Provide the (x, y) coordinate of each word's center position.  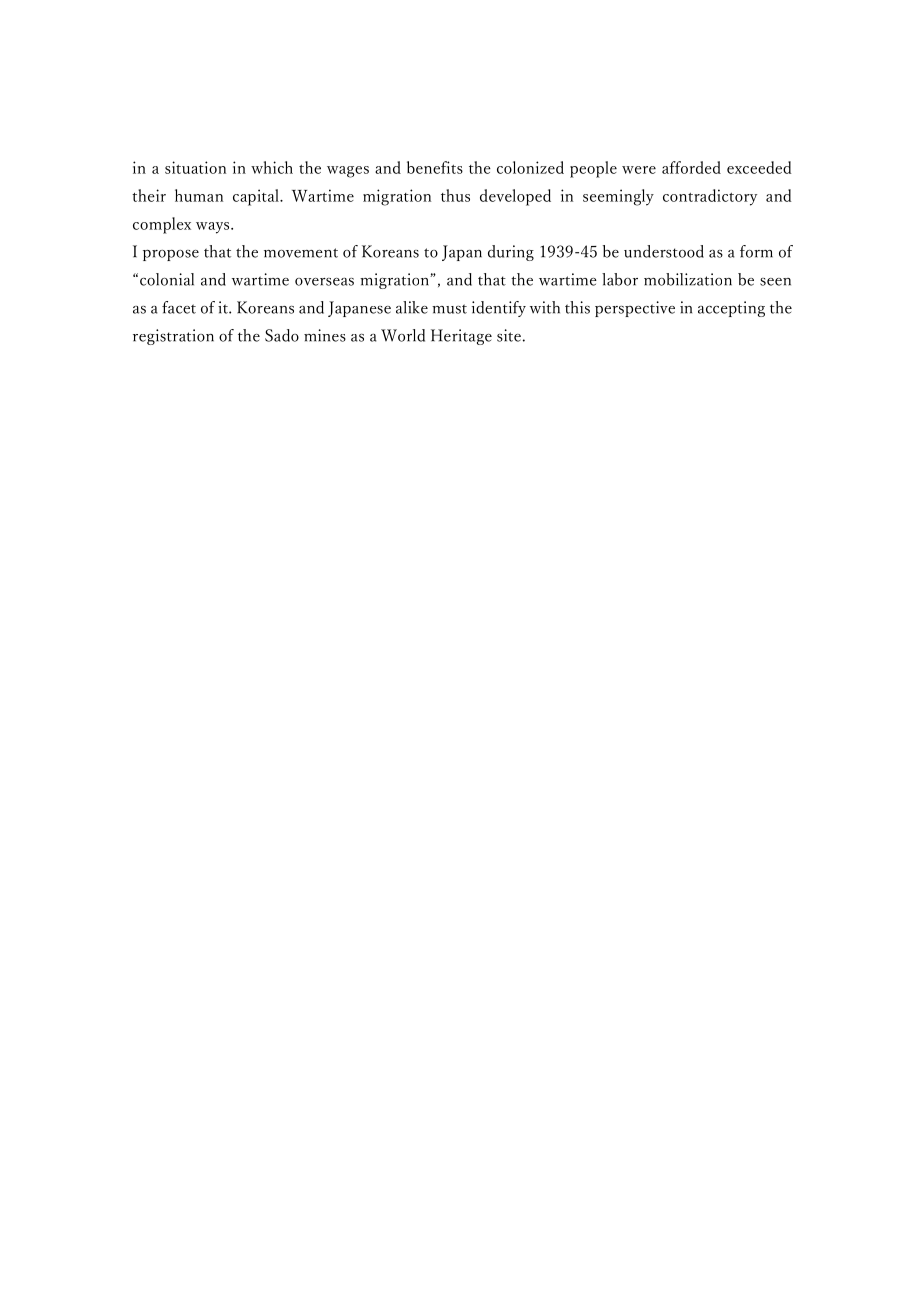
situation (195, 167)
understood (664, 251)
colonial (167, 279)
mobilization (688, 279)
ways (214, 228)
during (511, 253)
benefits (435, 167)
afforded (691, 167)
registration (173, 337)
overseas (324, 282)
